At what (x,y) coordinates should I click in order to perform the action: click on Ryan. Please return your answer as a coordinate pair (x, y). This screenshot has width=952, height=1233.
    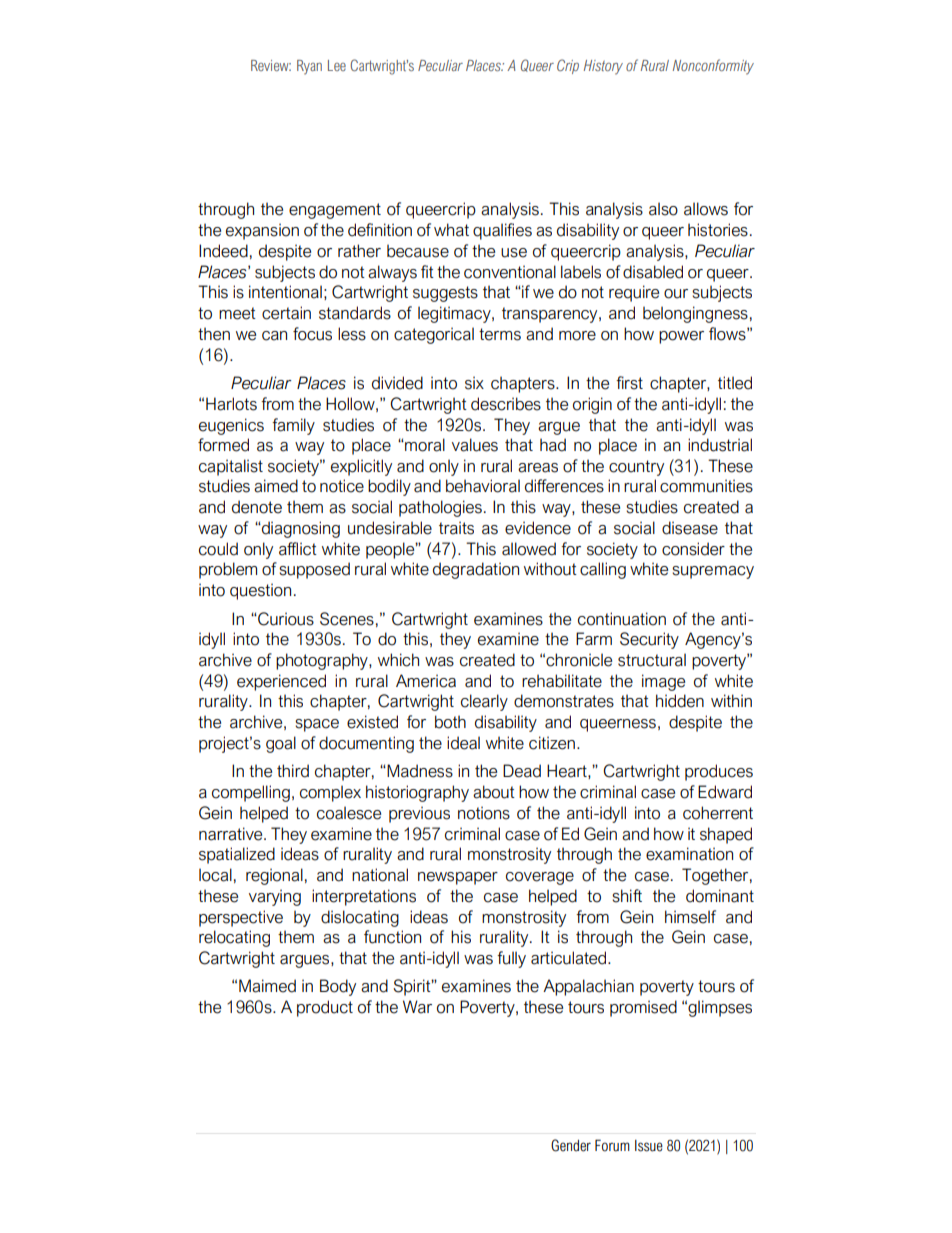
    Looking at the image, I should click on (309, 67).
